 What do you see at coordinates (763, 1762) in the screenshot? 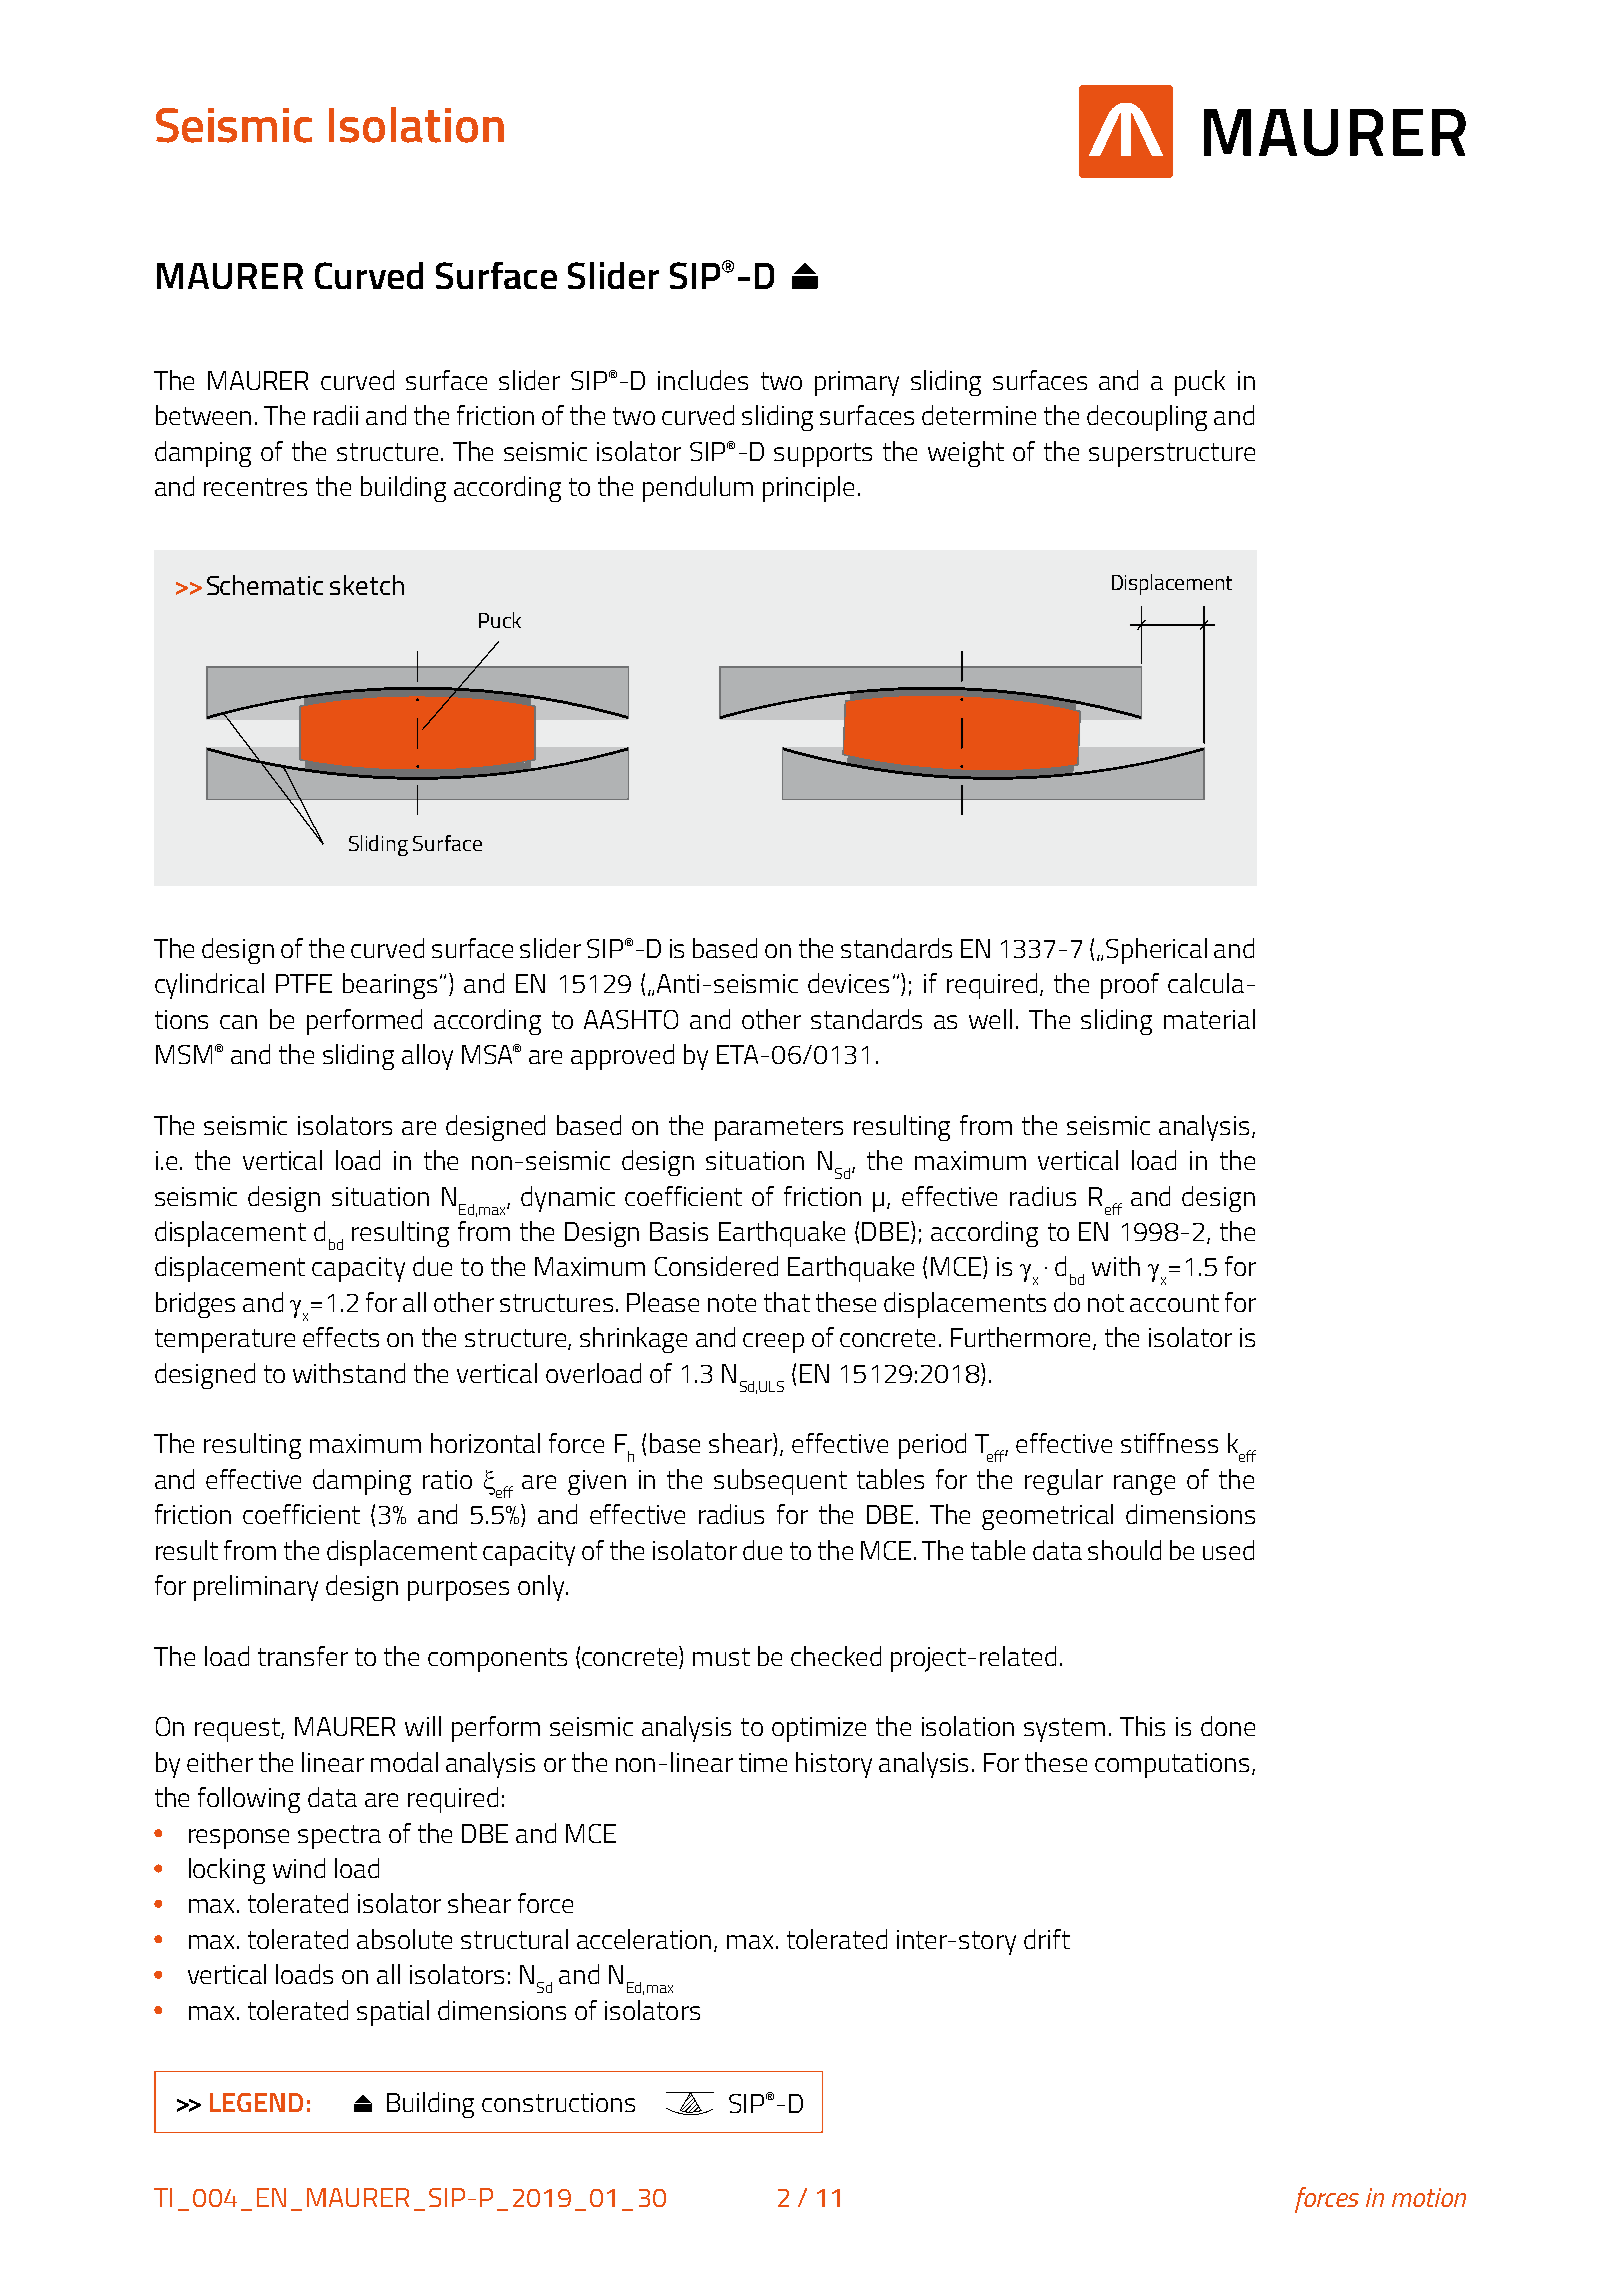
I see `time` at bounding box center [763, 1762].
